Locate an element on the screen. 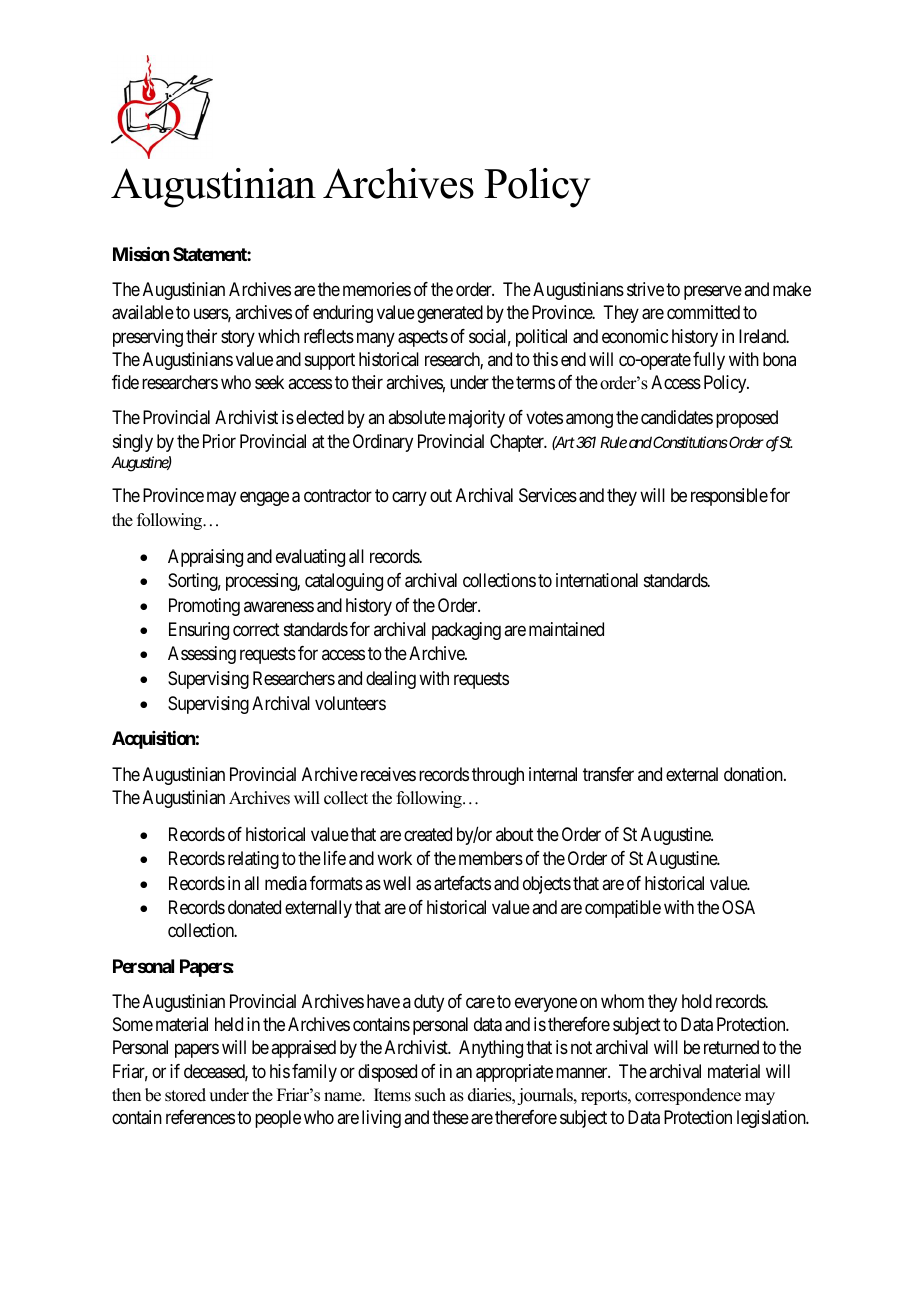  dealing is located at coordinates (391, 680).
